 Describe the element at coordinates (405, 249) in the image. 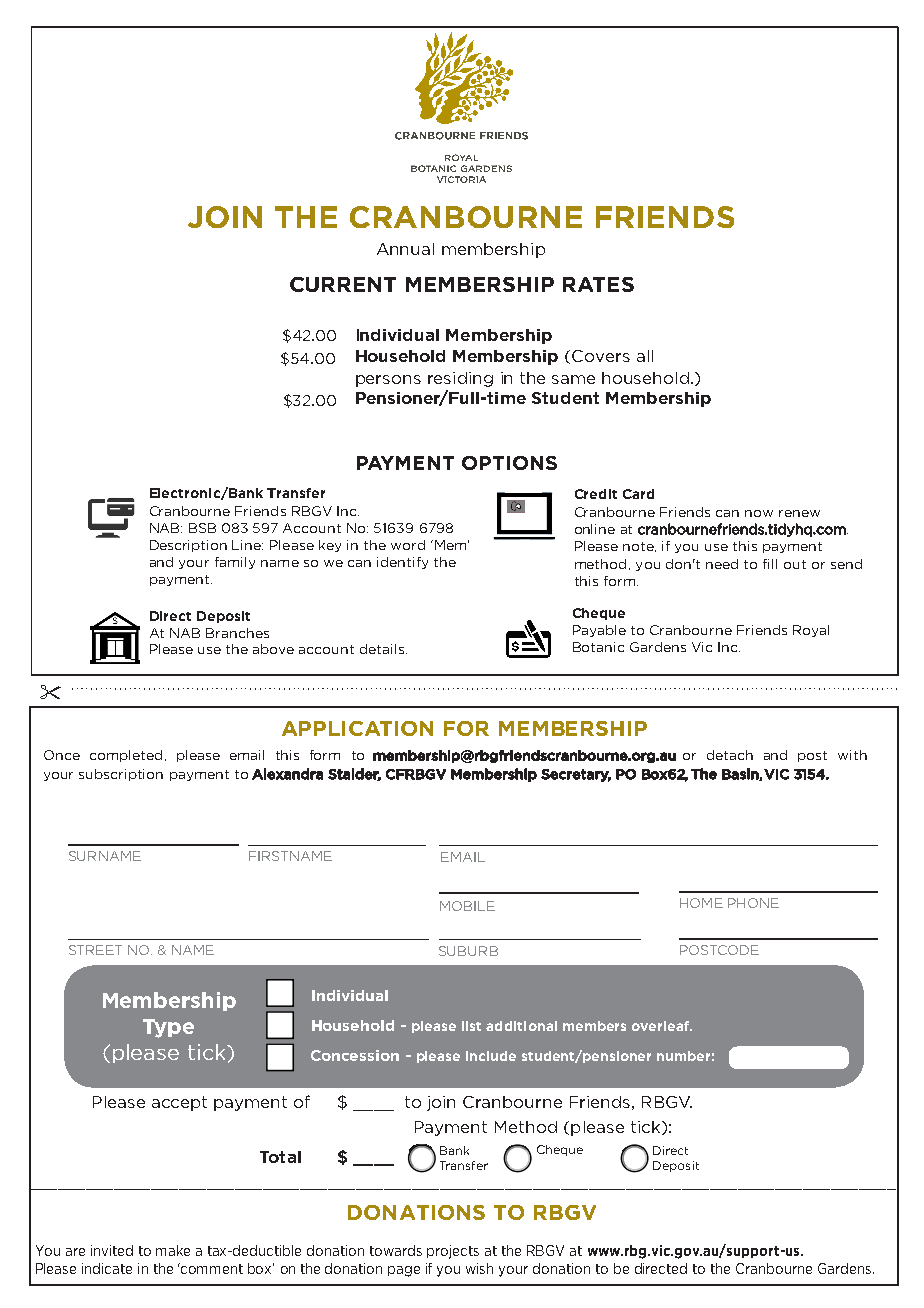

I see `Annual` at that location.
